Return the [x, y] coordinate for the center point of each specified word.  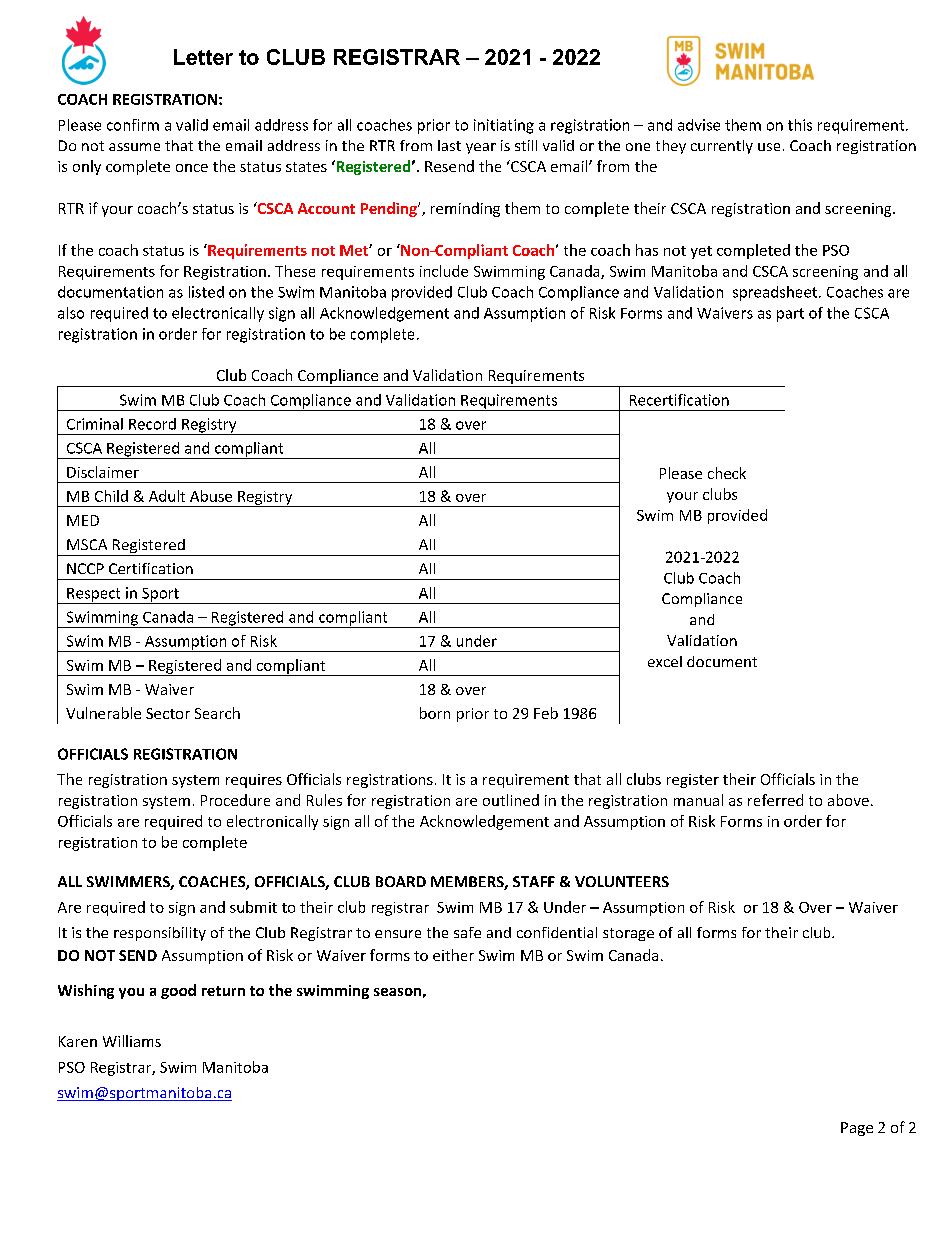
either [453, 955]
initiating [504, 126]
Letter [203, 57]
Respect [94, 596]
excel [665, 661]
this [800, 125]
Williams [132, 1041]
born [435, 713]
